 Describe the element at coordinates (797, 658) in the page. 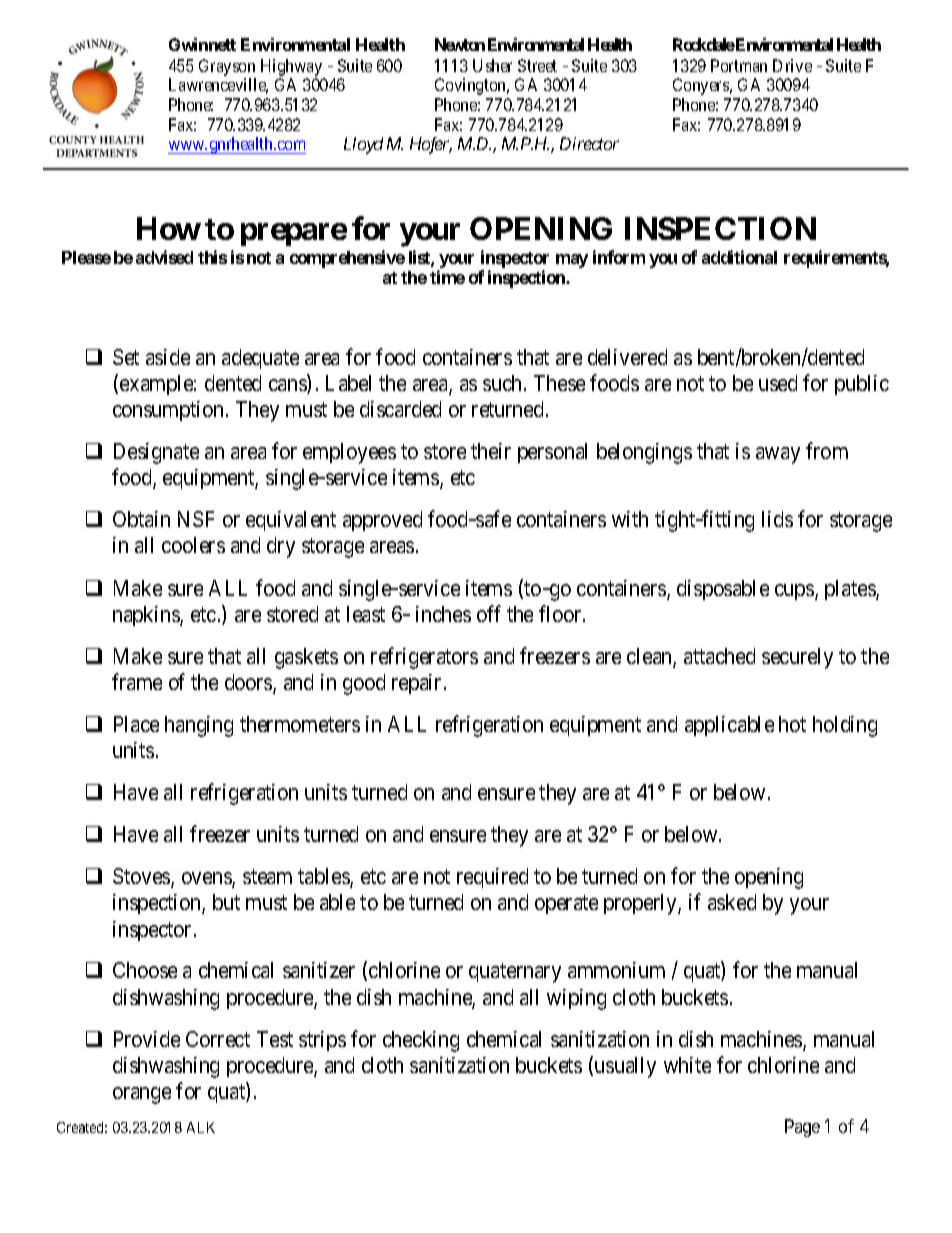

I see `securely` at that location.
